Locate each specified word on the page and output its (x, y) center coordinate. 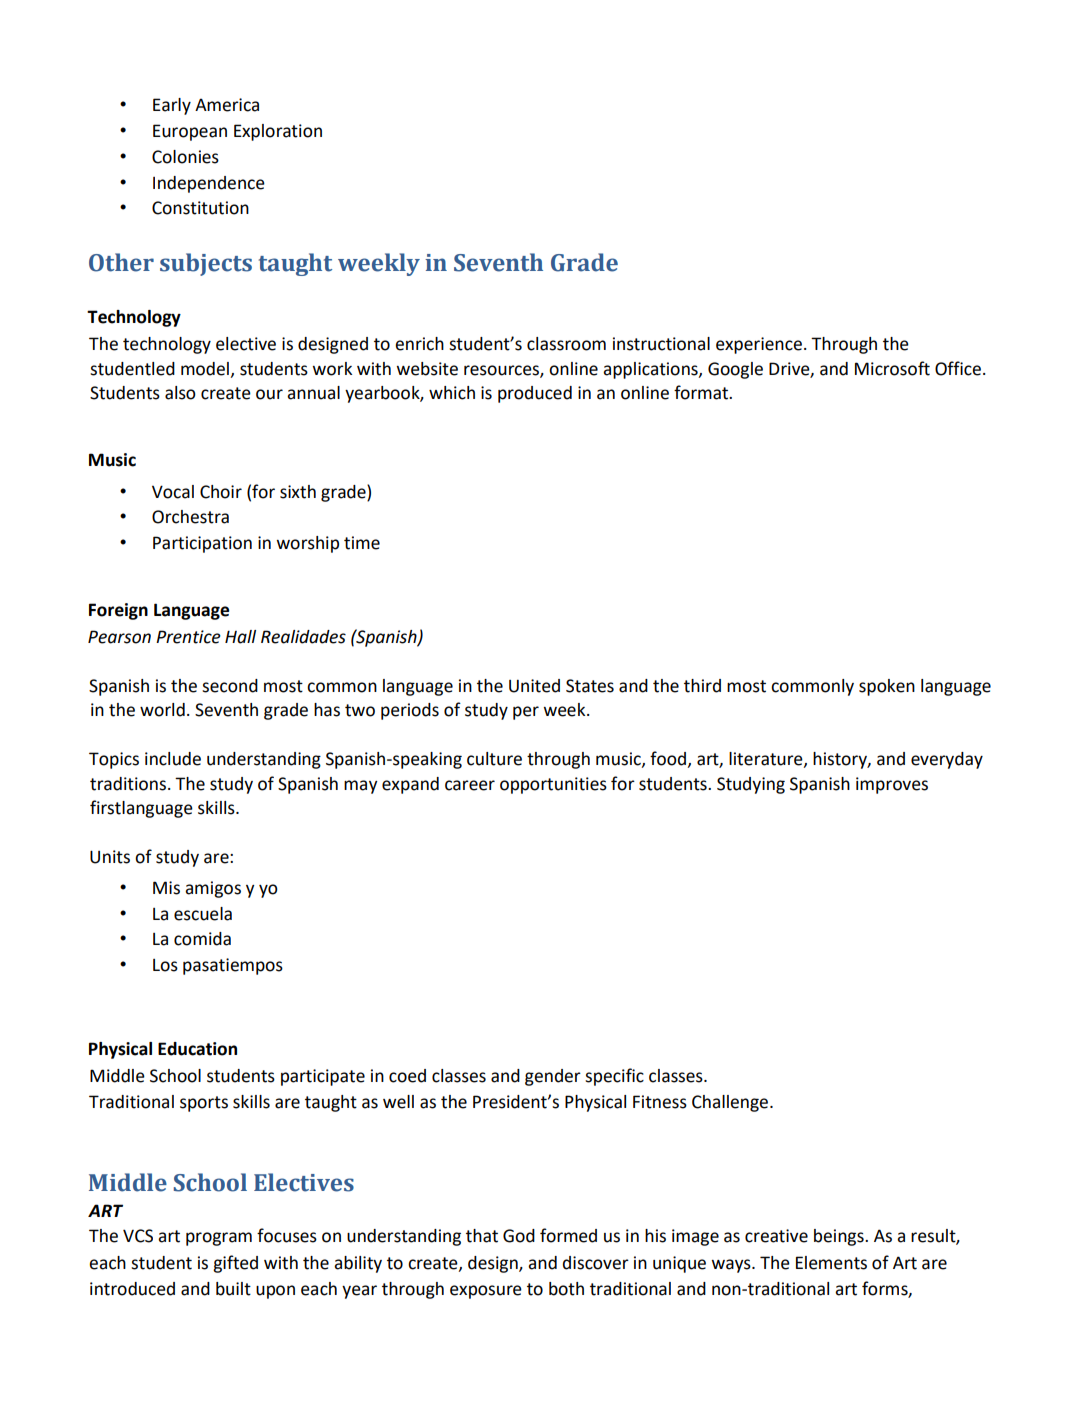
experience (759, 345)
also (180, 393)
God (519, 1236)
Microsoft (892, 368)
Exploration (278, 132)
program (219, 1239)
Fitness (660, 1102)
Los (165, 965)
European (190, 132)
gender (553, 1077)
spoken (887, 687)
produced (535, 394)
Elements (831, 1263)
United (534, 686)
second (230, 686)
